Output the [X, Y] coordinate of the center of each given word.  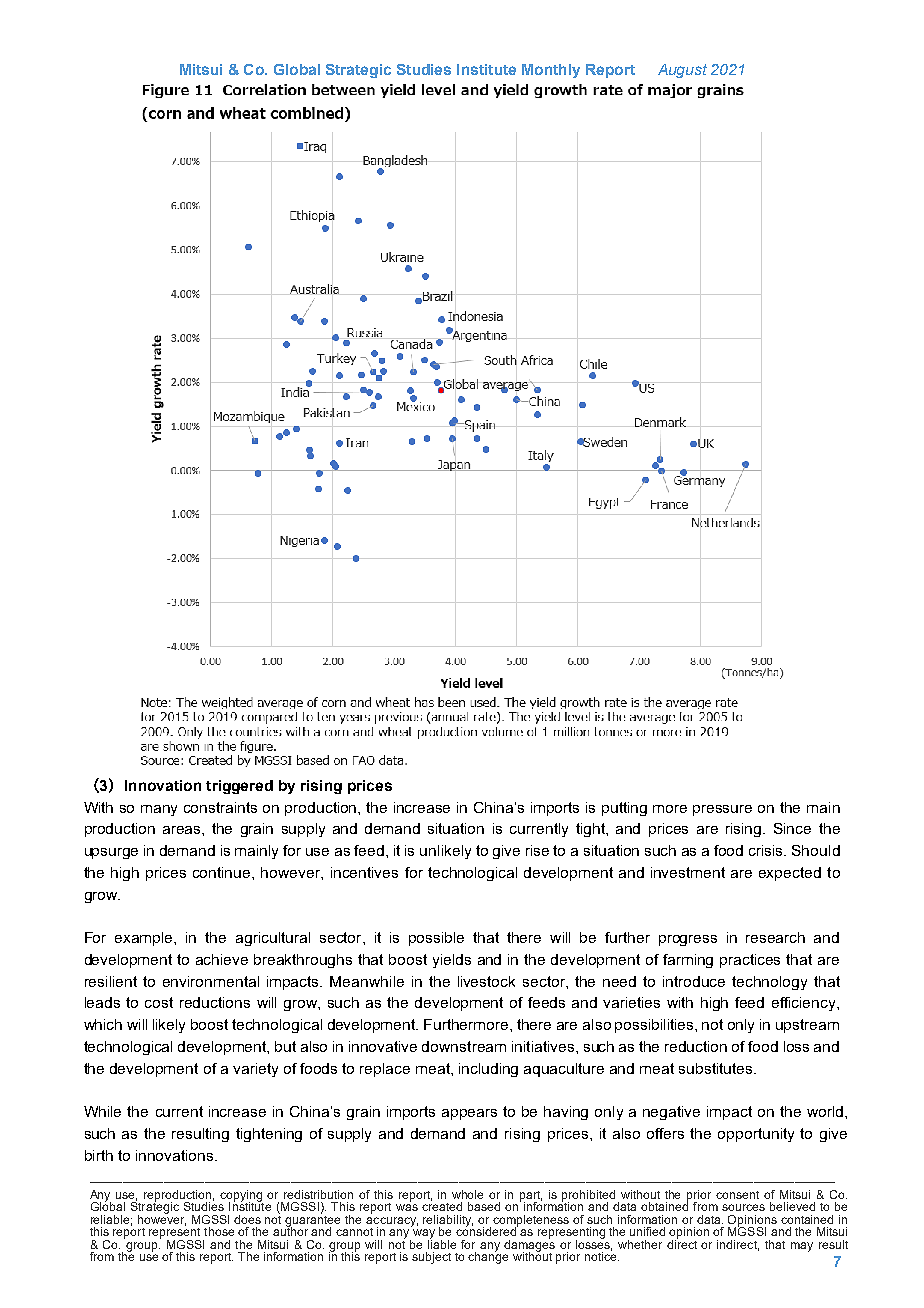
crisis [767, 850]
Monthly [551, 71]
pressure [722, 810]
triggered [239, 787]
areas [183, 830]
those [219, 1231]
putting [624, 809]
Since [792, 828]
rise [537, 850]
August [682, 71]
